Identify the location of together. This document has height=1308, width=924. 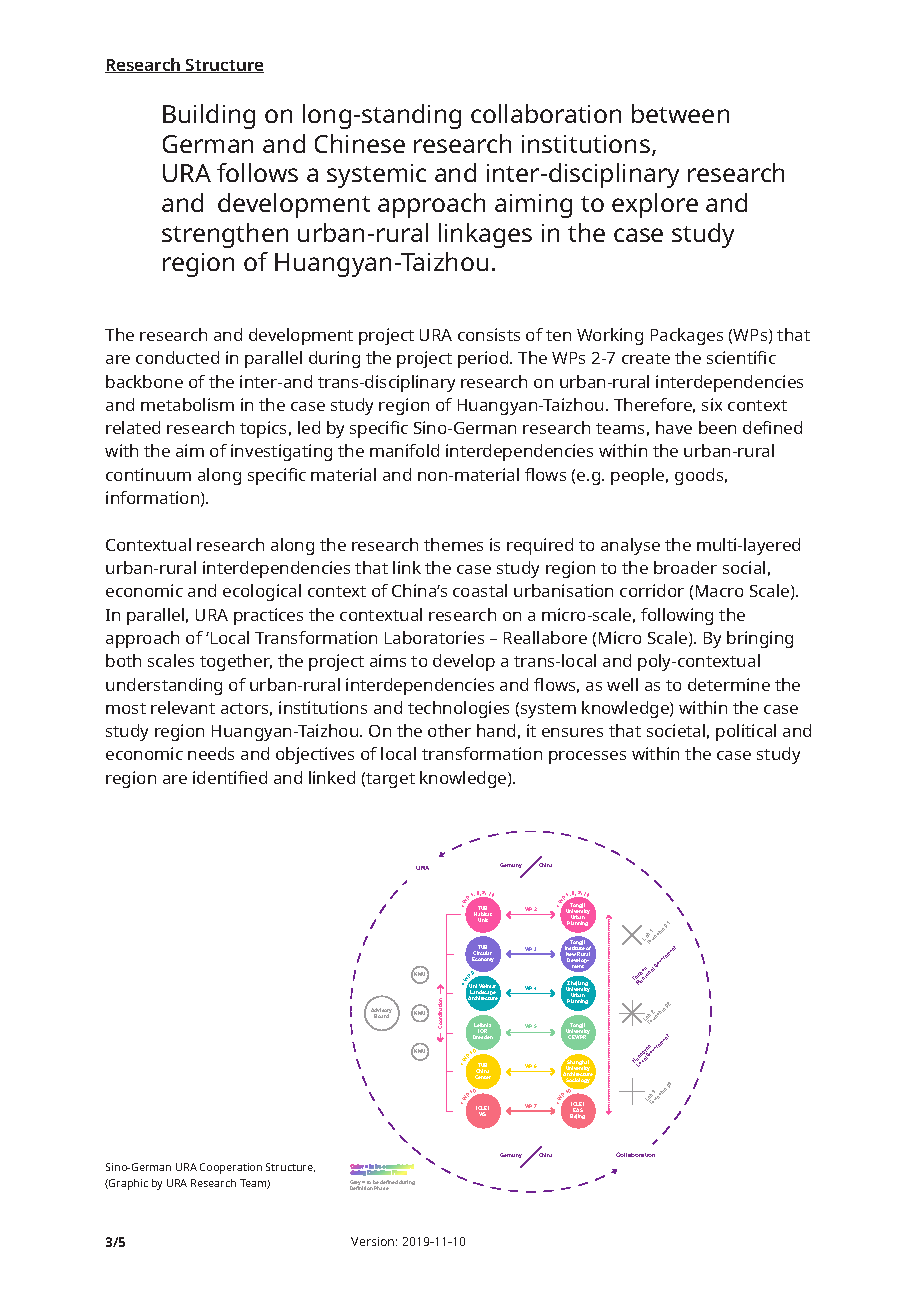
(236, 662).
